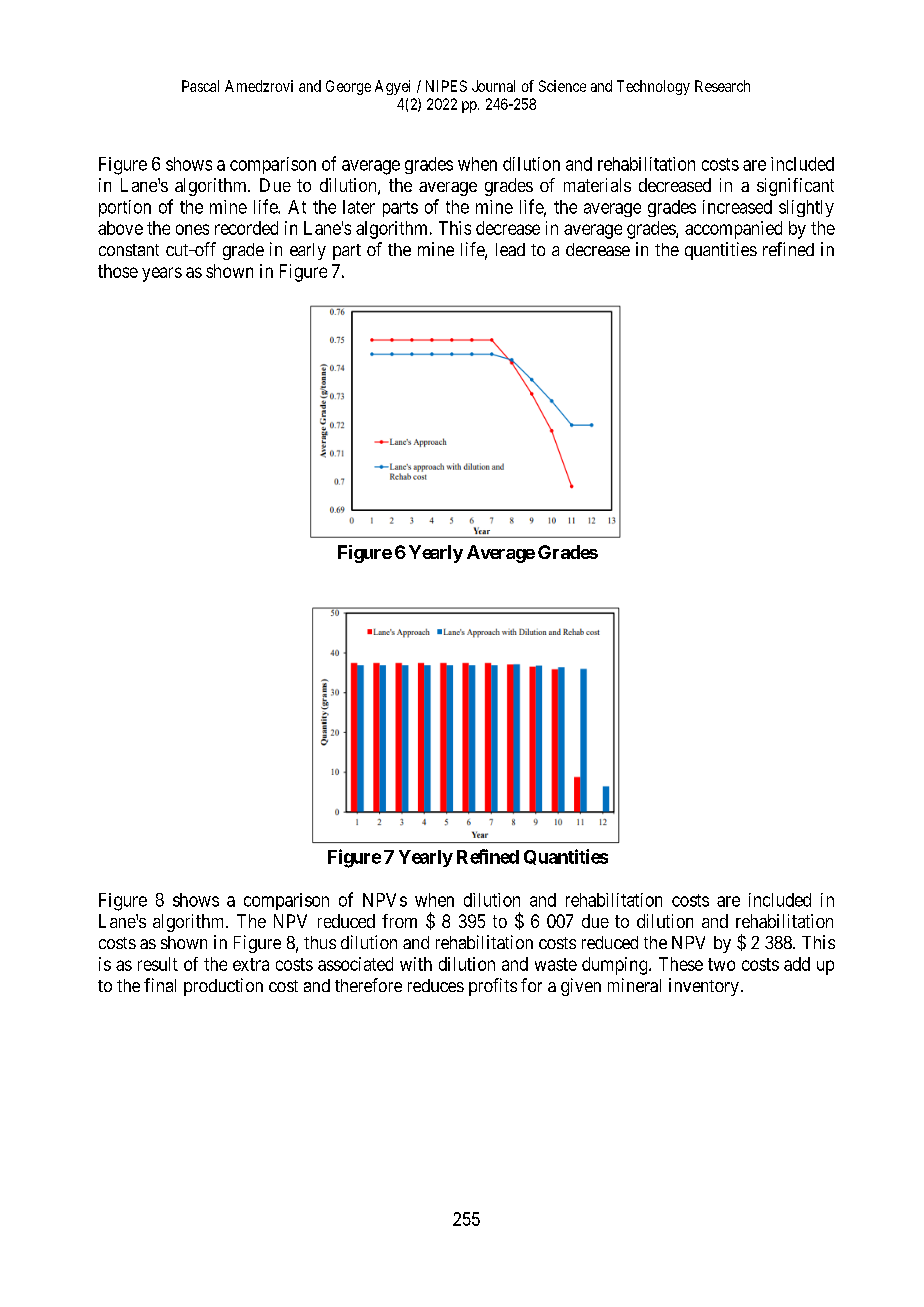 The width and height of the page is (924, 1307). Describe the element at coordinates (416, 964) in the page. I see `with` at that location.
